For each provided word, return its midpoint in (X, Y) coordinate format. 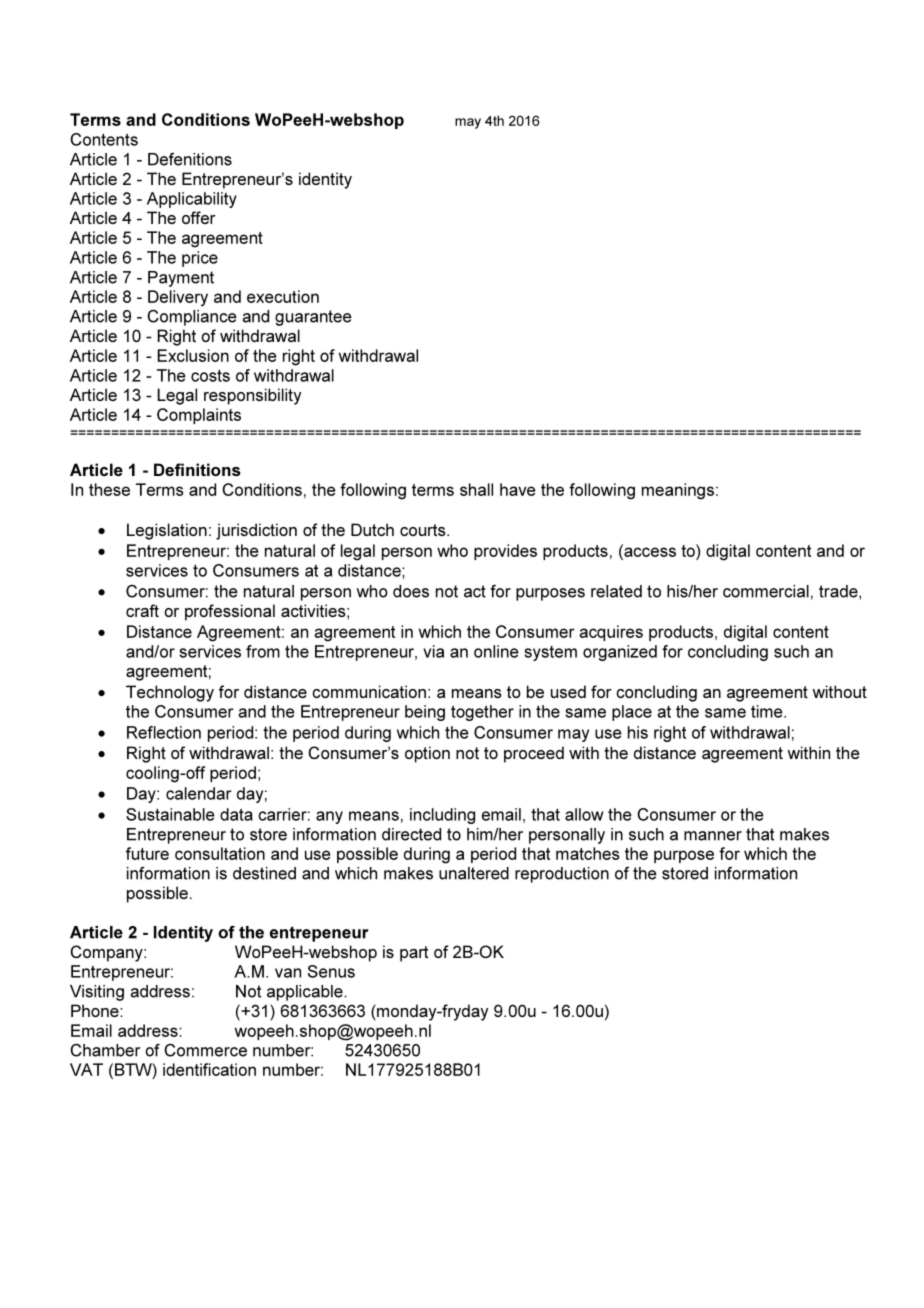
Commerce (205, 1050)
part (414, 954)
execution (283, 296)
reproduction (562, 875)
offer (199, 217)
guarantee (313, 318)
